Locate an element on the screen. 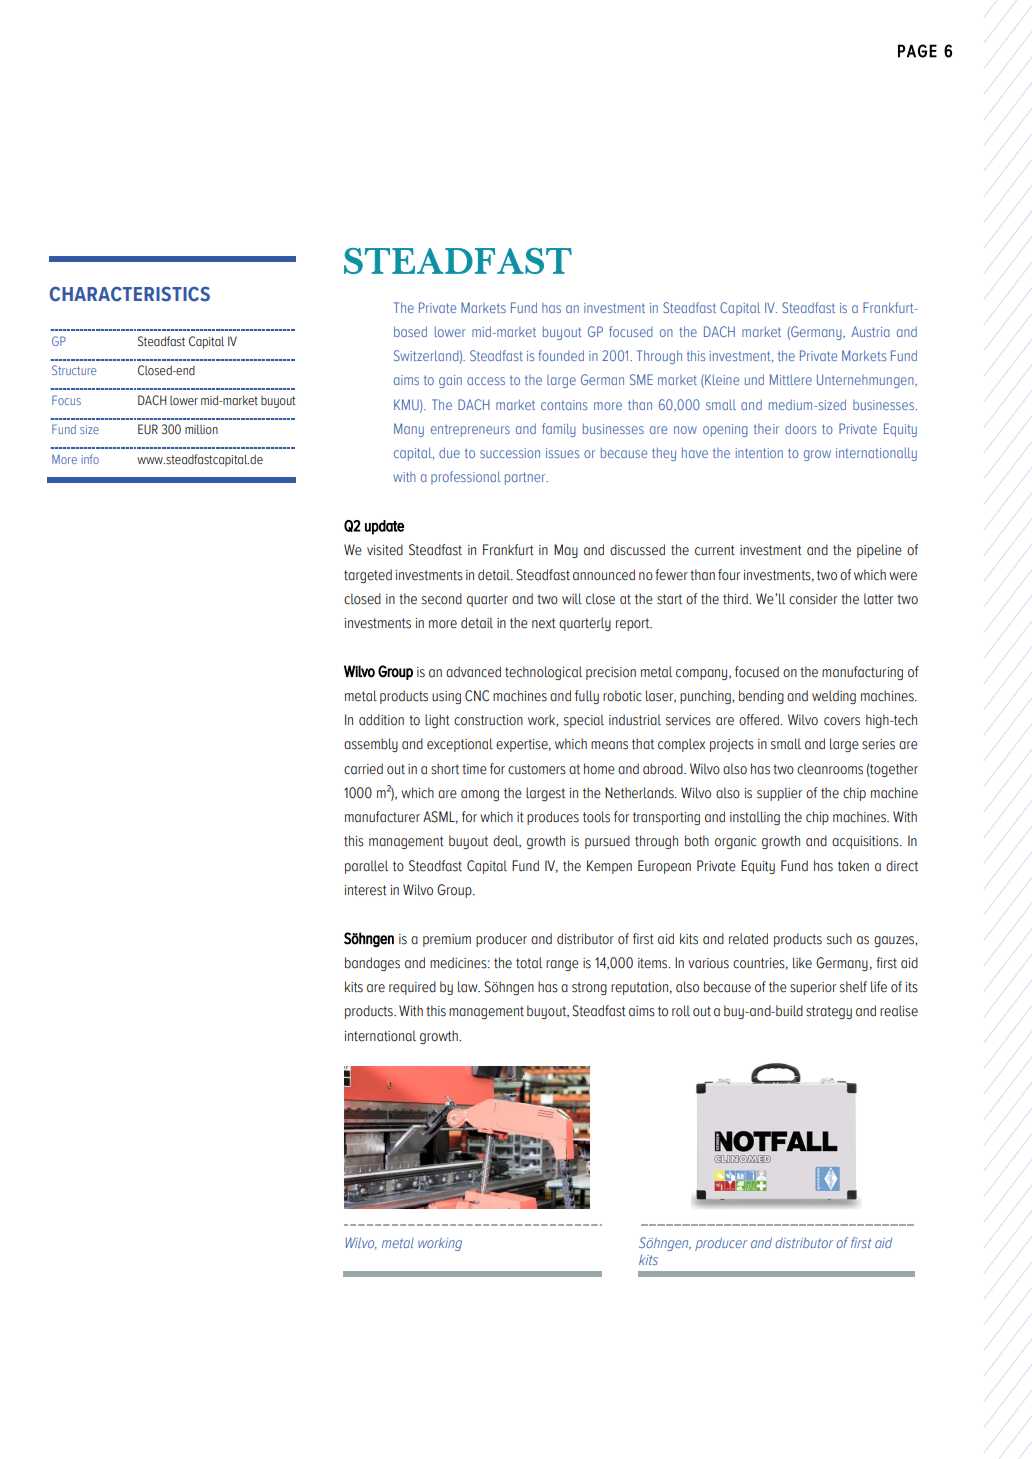  law is located at coordinates (469, 987).
